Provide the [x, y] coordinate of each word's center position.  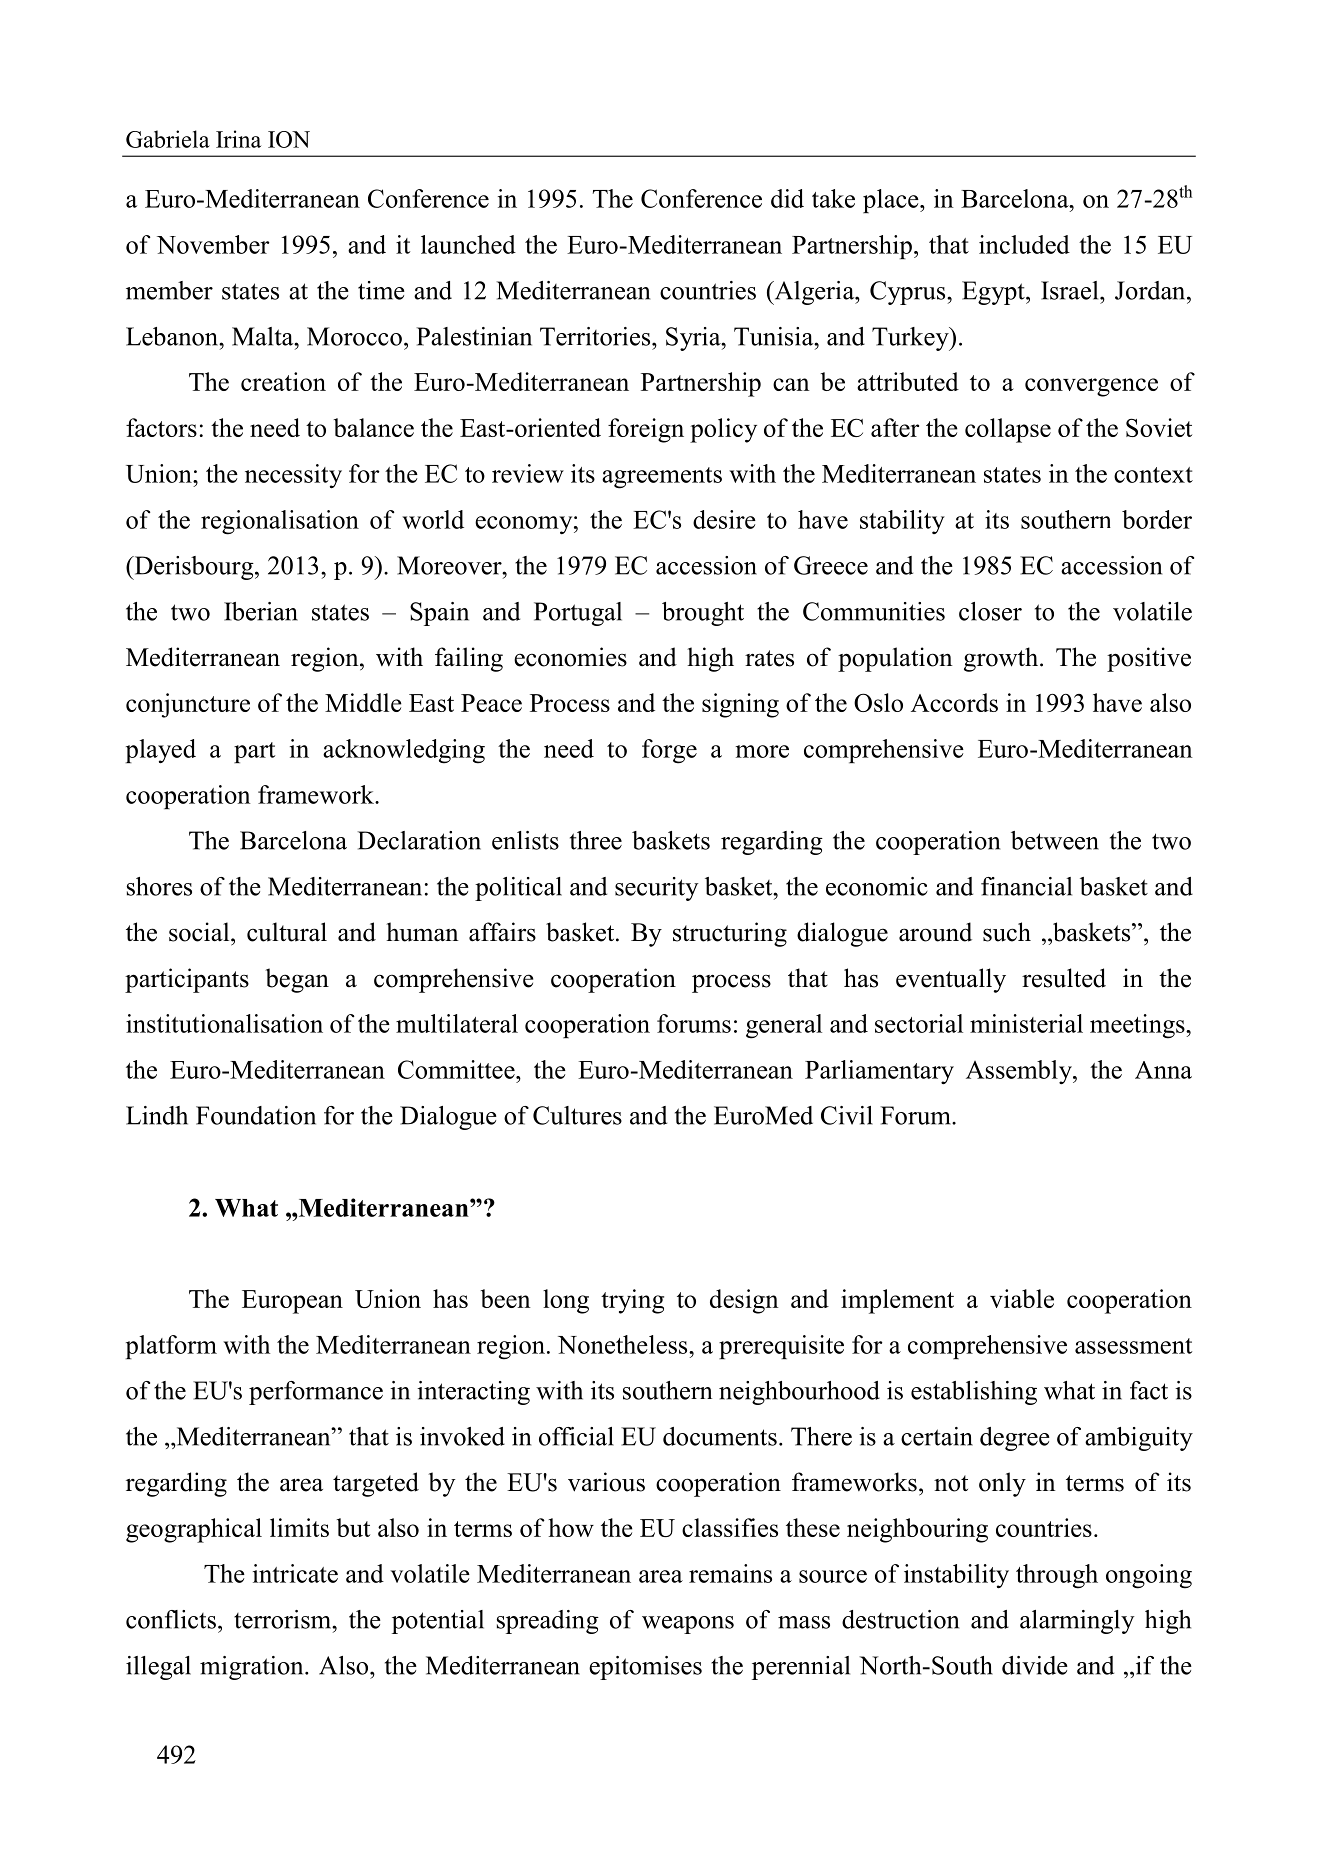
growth [1002, 659]
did [787, 198]
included [1024, 244]
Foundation [256, 1115]
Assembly [1020, 1072]
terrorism [284, 1619]
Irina [238, 139]
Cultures [577, 1115]
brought [703, 614]
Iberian [261, 611]
